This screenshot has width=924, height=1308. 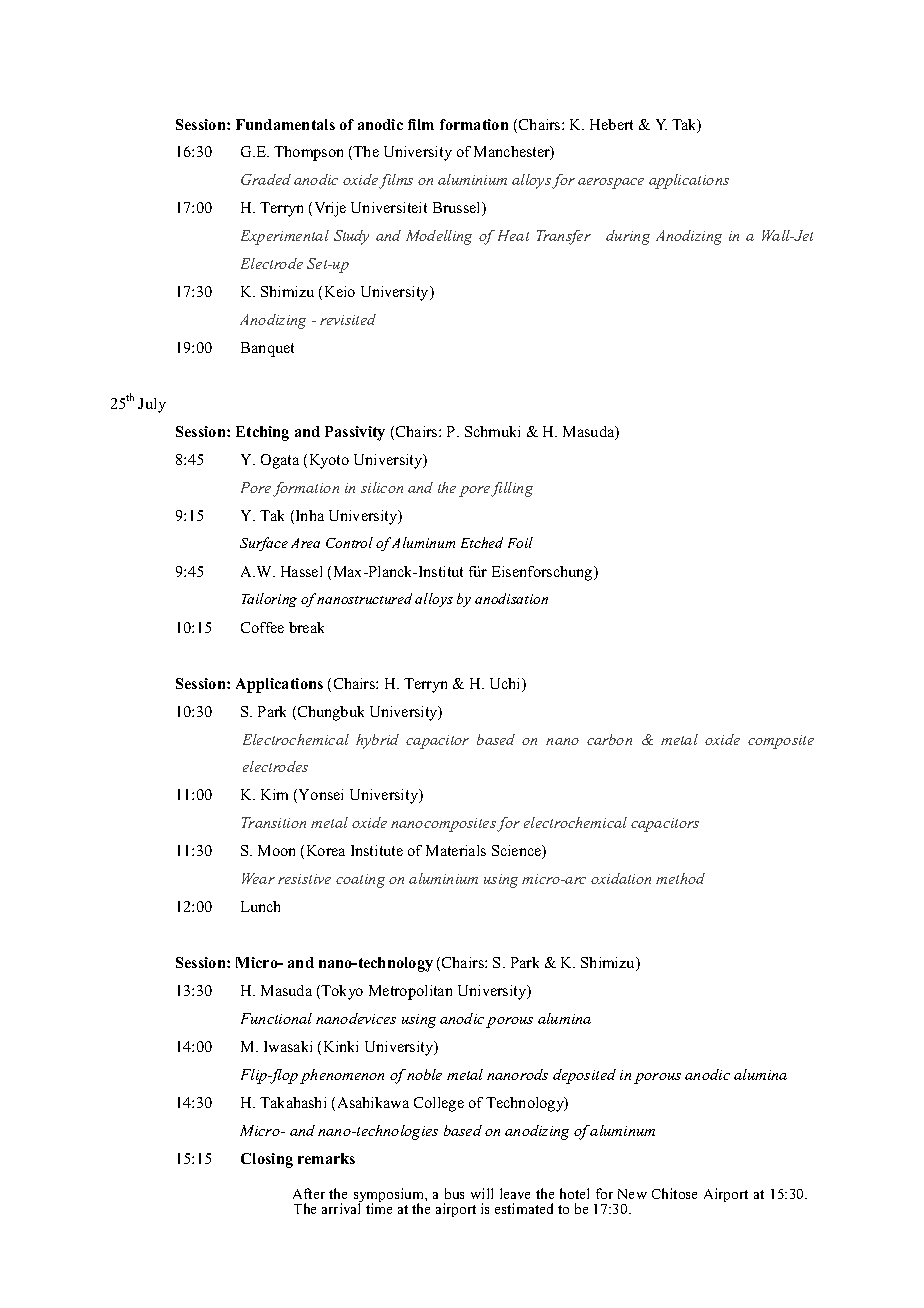 What do you see at coordinates (355, 433) in the screenshot?
I see `Passivity` at bounding box center [355, 433].
